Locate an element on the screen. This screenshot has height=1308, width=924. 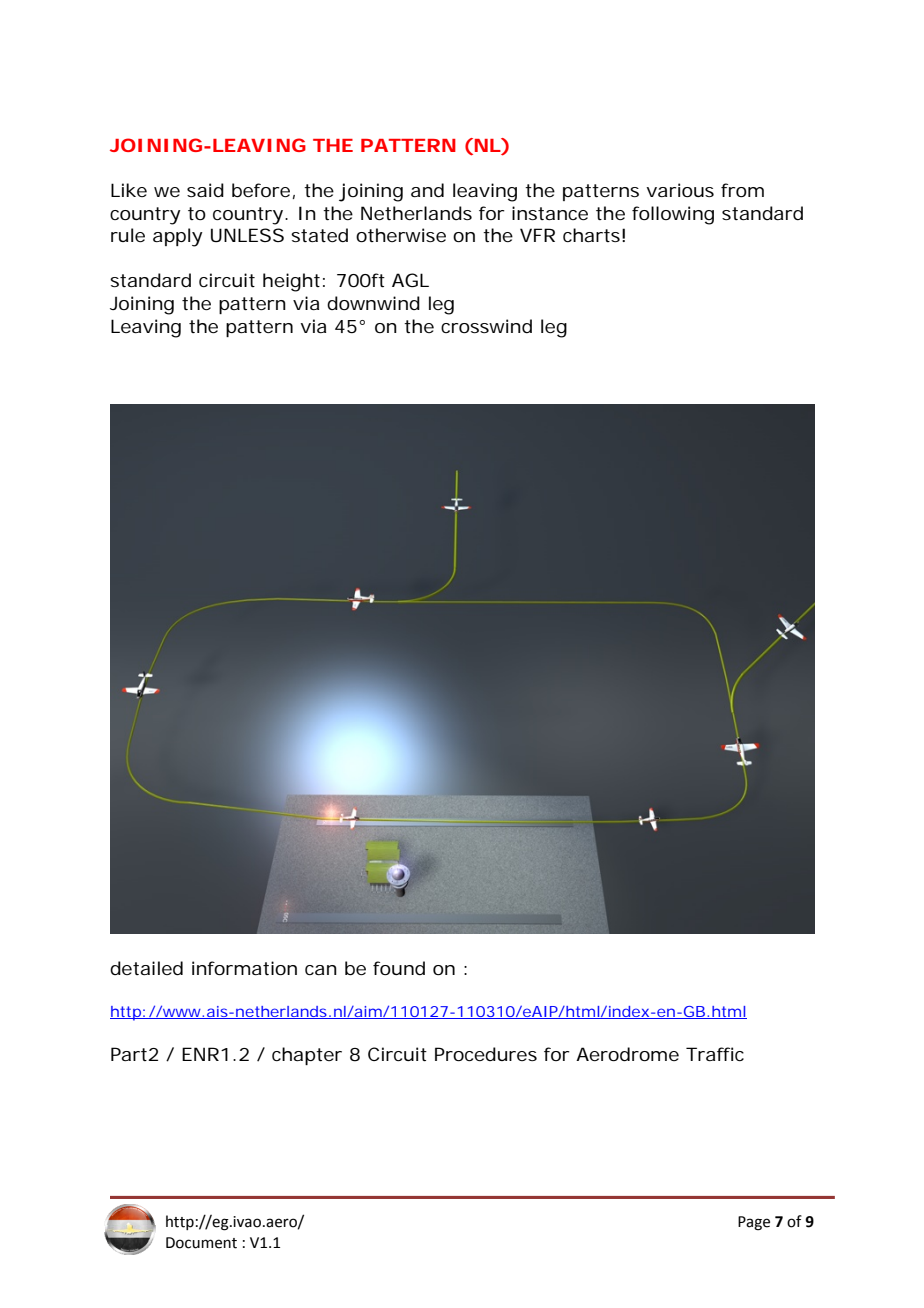
following is located at coordinates (673, 215).
